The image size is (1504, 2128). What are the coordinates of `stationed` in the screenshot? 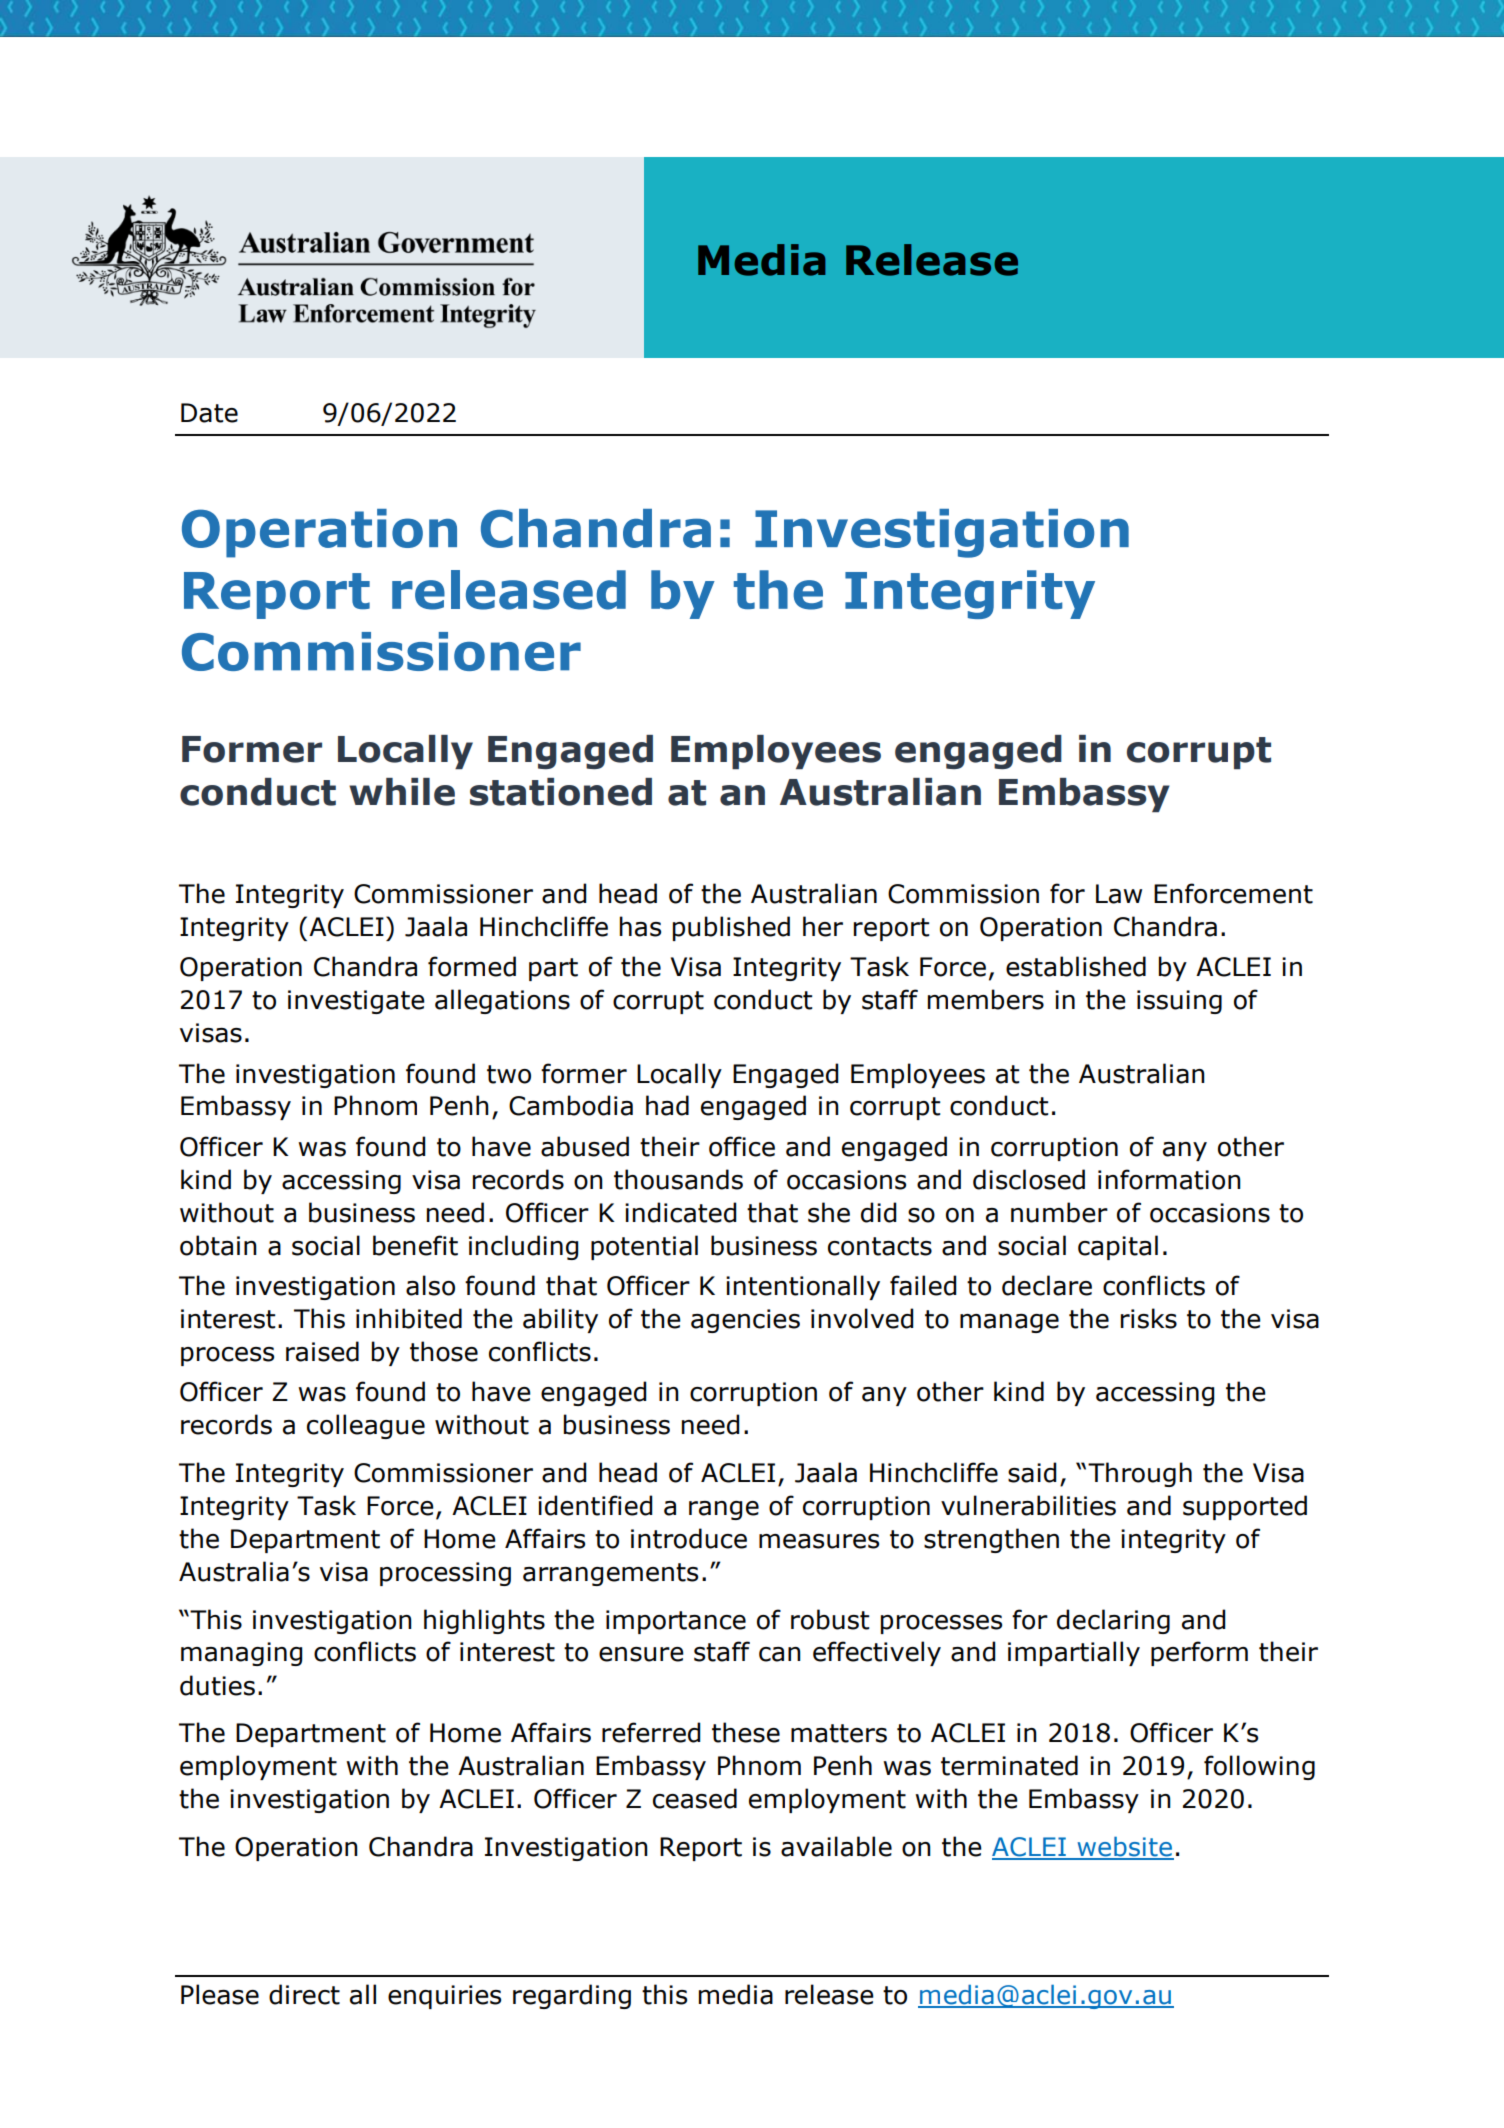 It's located at (561, 792).
